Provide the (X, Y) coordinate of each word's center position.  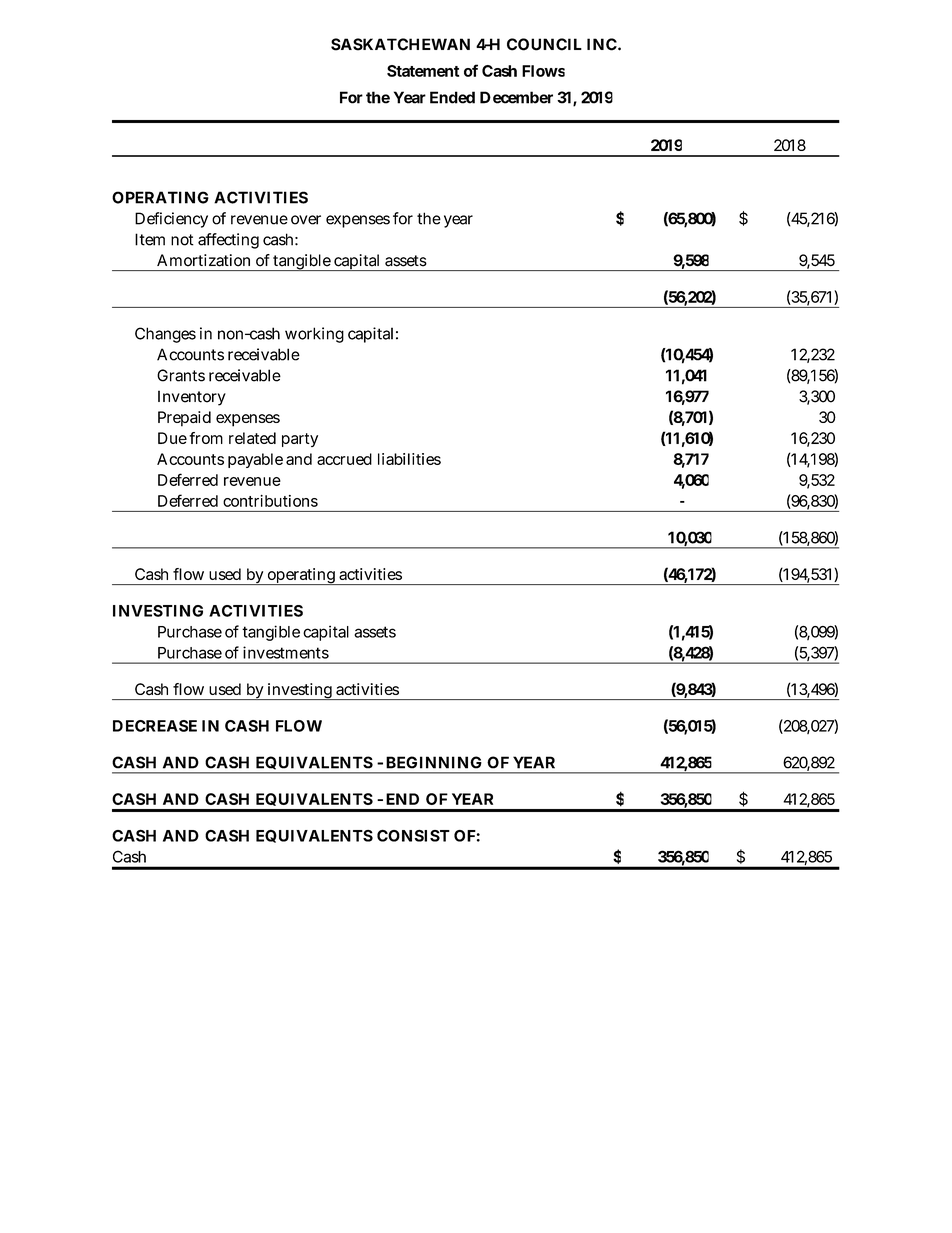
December (516, 97)
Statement (423, 71)
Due (172, 438)
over (306, 220)
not (182, 240)
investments (286, 652)
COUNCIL (544, 44)
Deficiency (171, 220)
